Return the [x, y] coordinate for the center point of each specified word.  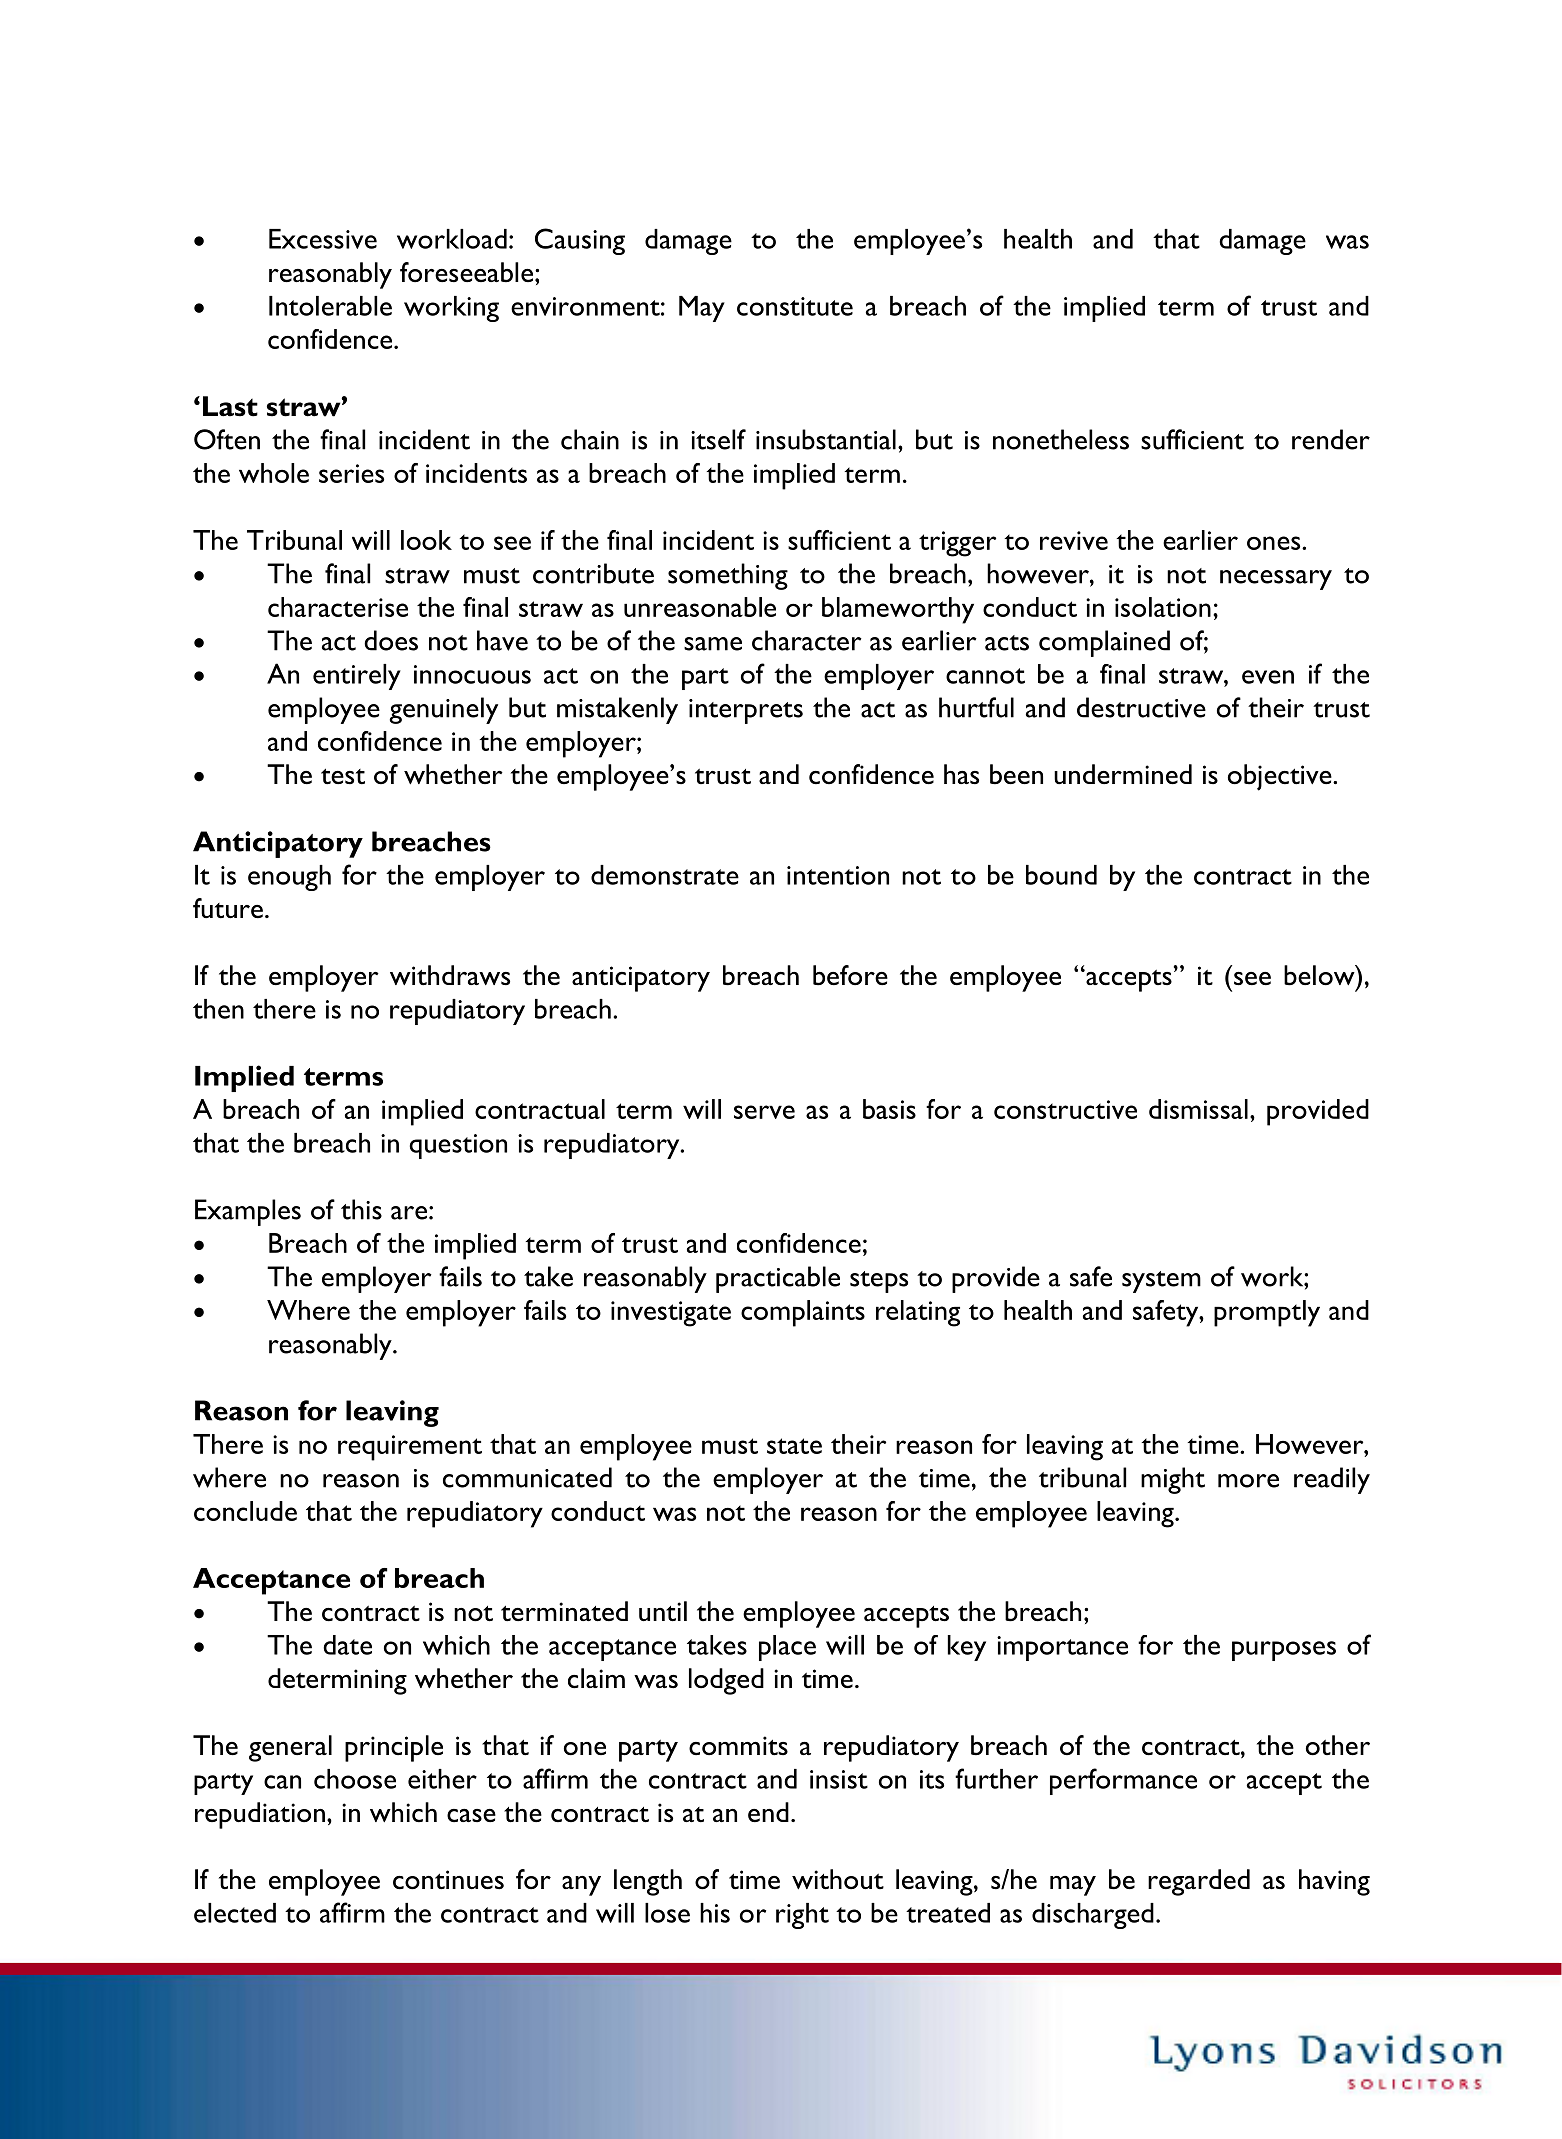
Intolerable [330, 306]
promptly [1267, 1313]
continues [448, 1880]
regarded [1199, 1882]
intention [838, 875]
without [838, 1879]
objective [1281, 777]
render [1331, 439]
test [343, 776]
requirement [410, 1448]
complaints [803, 1313]
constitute [795, 306]
